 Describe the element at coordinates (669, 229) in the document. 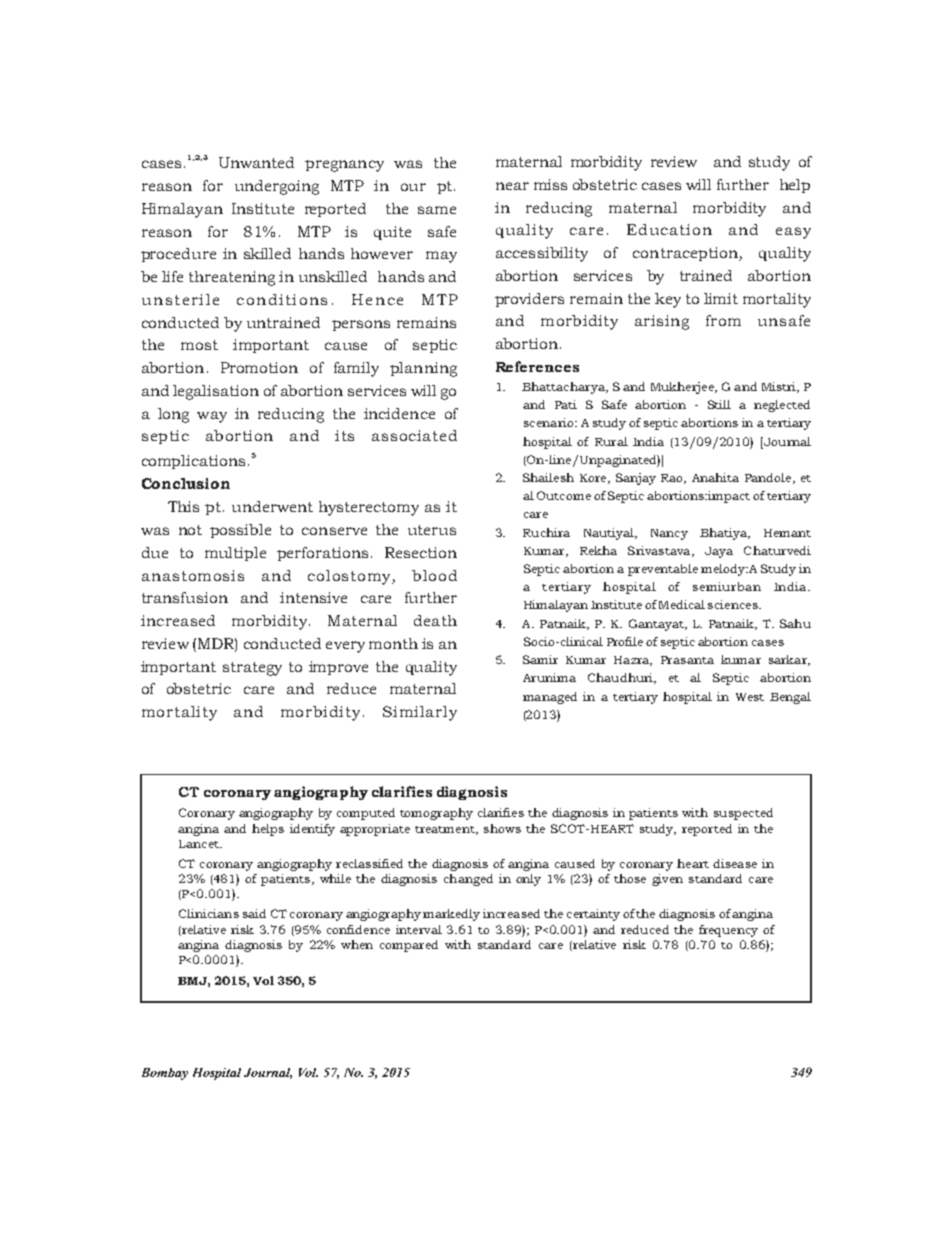

I see `Education` at that location.
